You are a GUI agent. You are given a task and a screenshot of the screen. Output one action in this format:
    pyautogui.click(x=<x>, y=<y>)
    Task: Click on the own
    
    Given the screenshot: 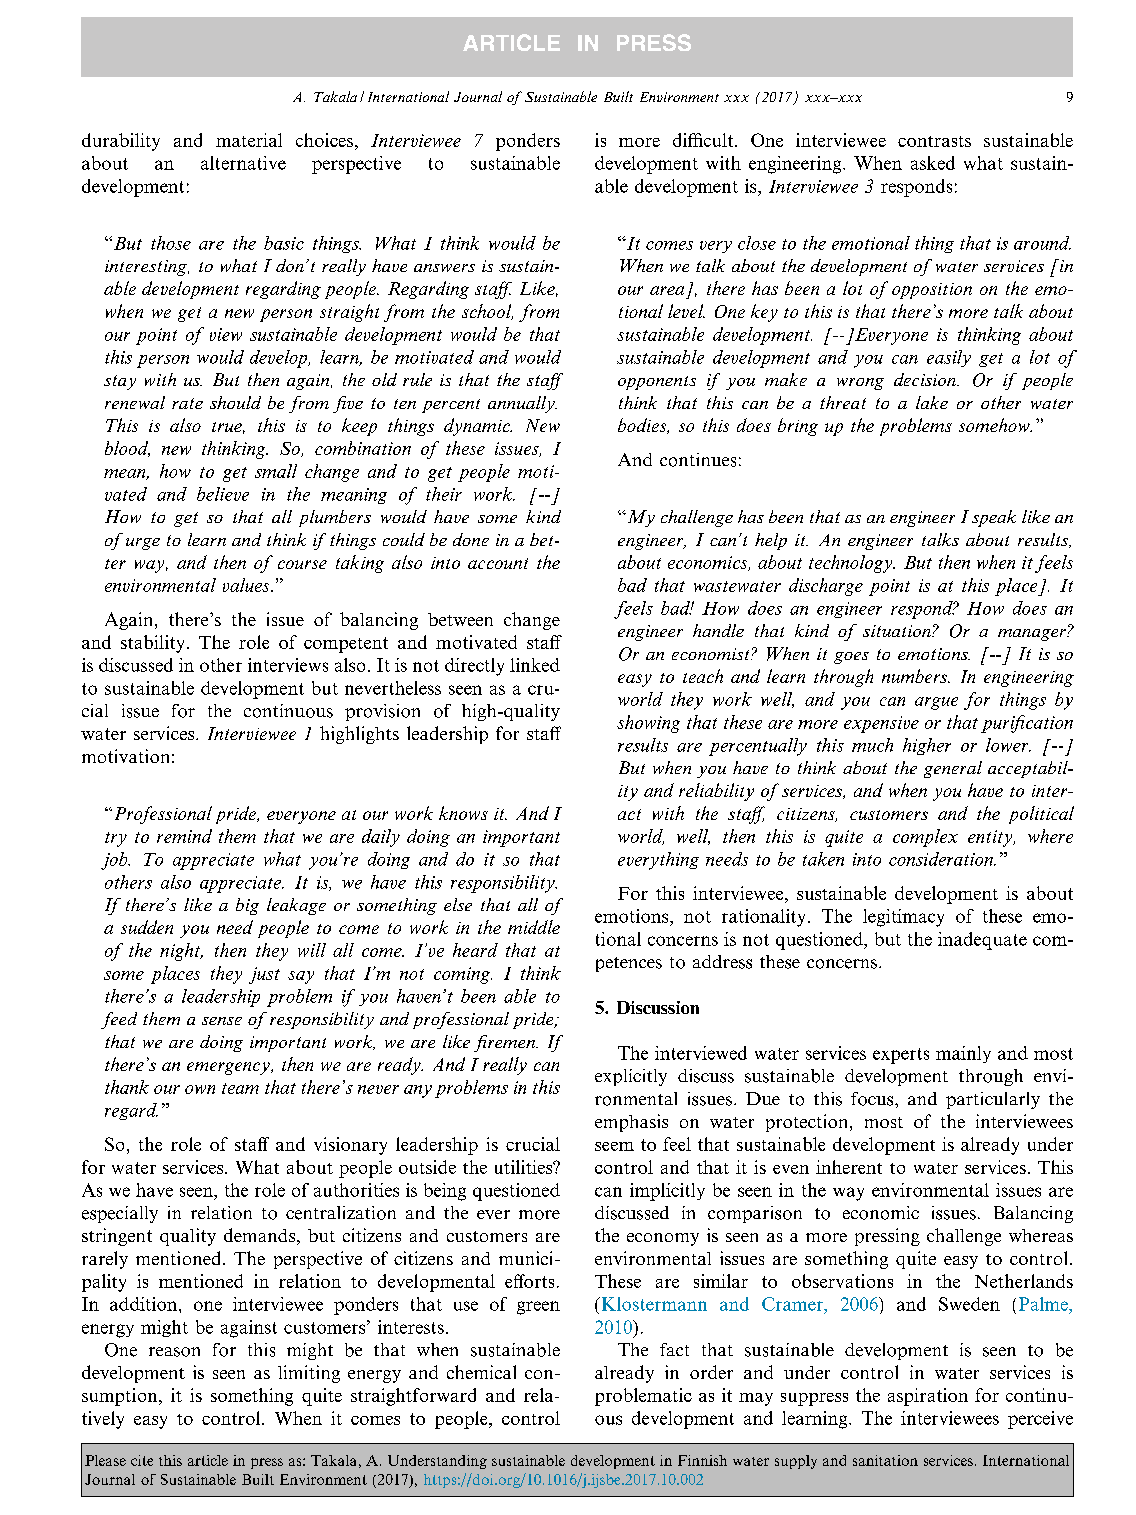 What is the action you would take?
    pyautogui.click(x=200, y=1089)
